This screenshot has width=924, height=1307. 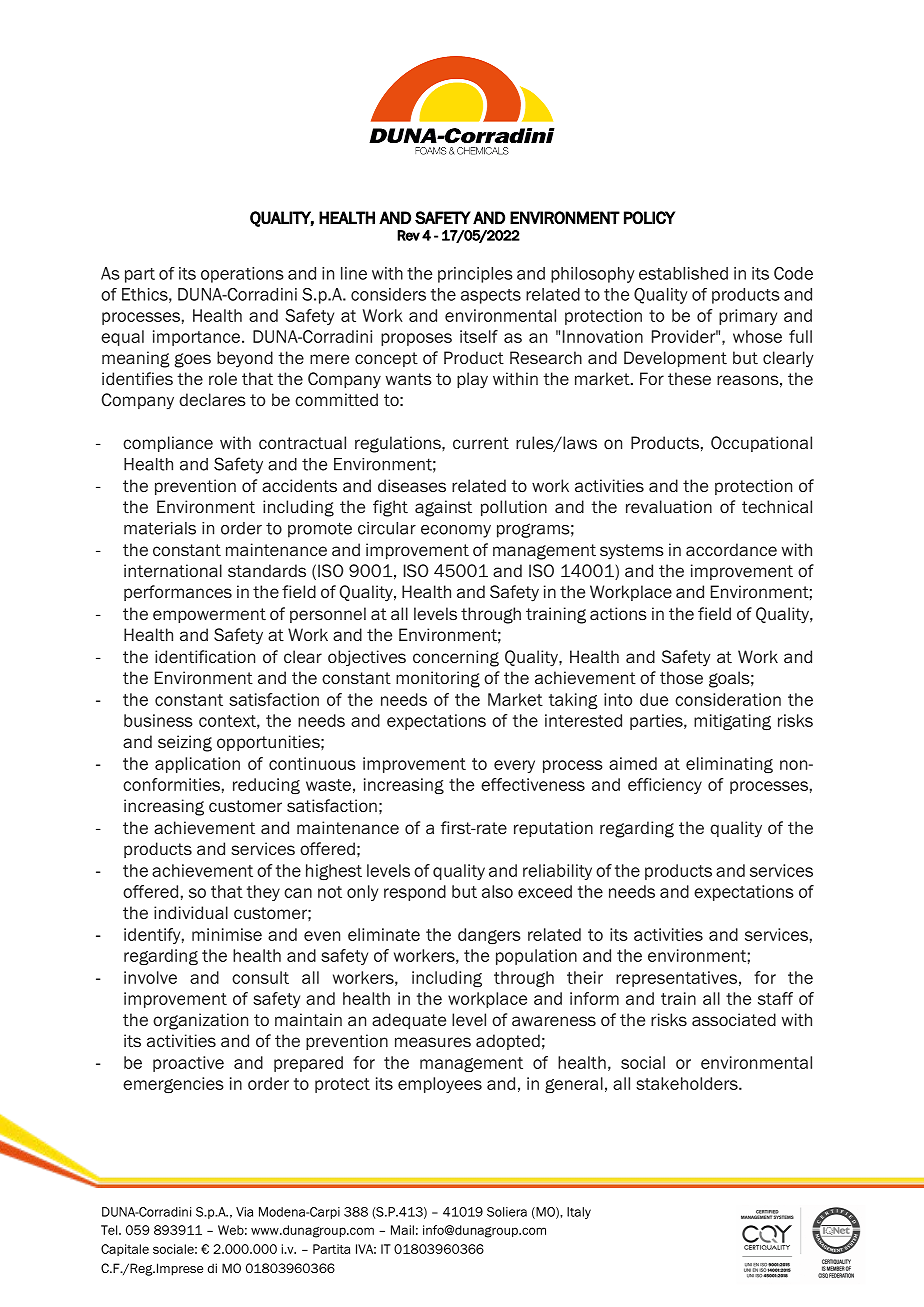 I want to click on seizing, so click(x=185, y=743).
